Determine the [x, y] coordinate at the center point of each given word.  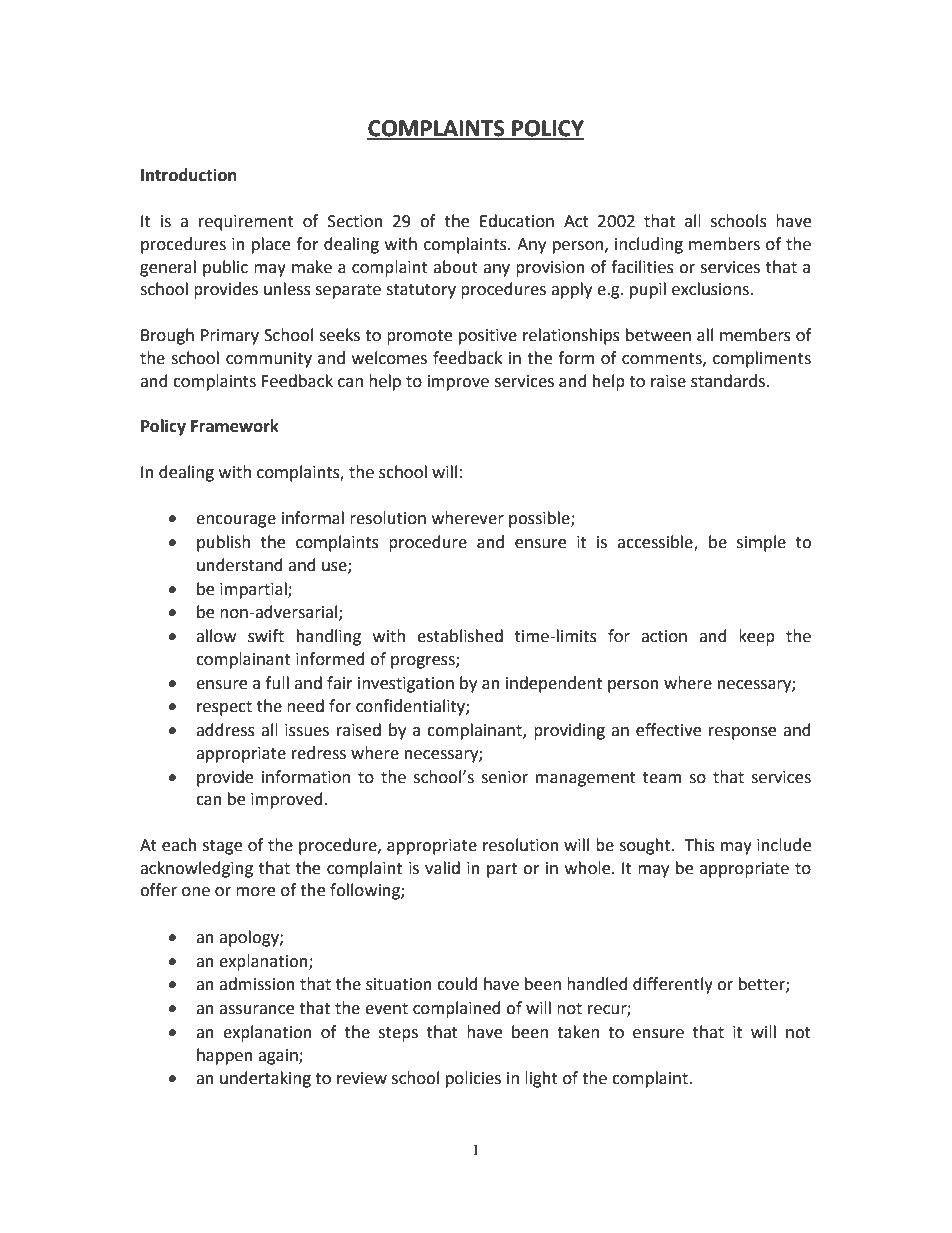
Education [517, 221]
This [700, 845]
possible [540, 519]
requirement [246, 223]
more [255, 892]
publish [223, 543]
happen [225, 1056]
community [269, 360]
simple [761, 543]
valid [442, 868]
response [742, 733]
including [649, 245]
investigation [406, 685]
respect [224, 708]
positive [488, 337]
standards [728, 381]
